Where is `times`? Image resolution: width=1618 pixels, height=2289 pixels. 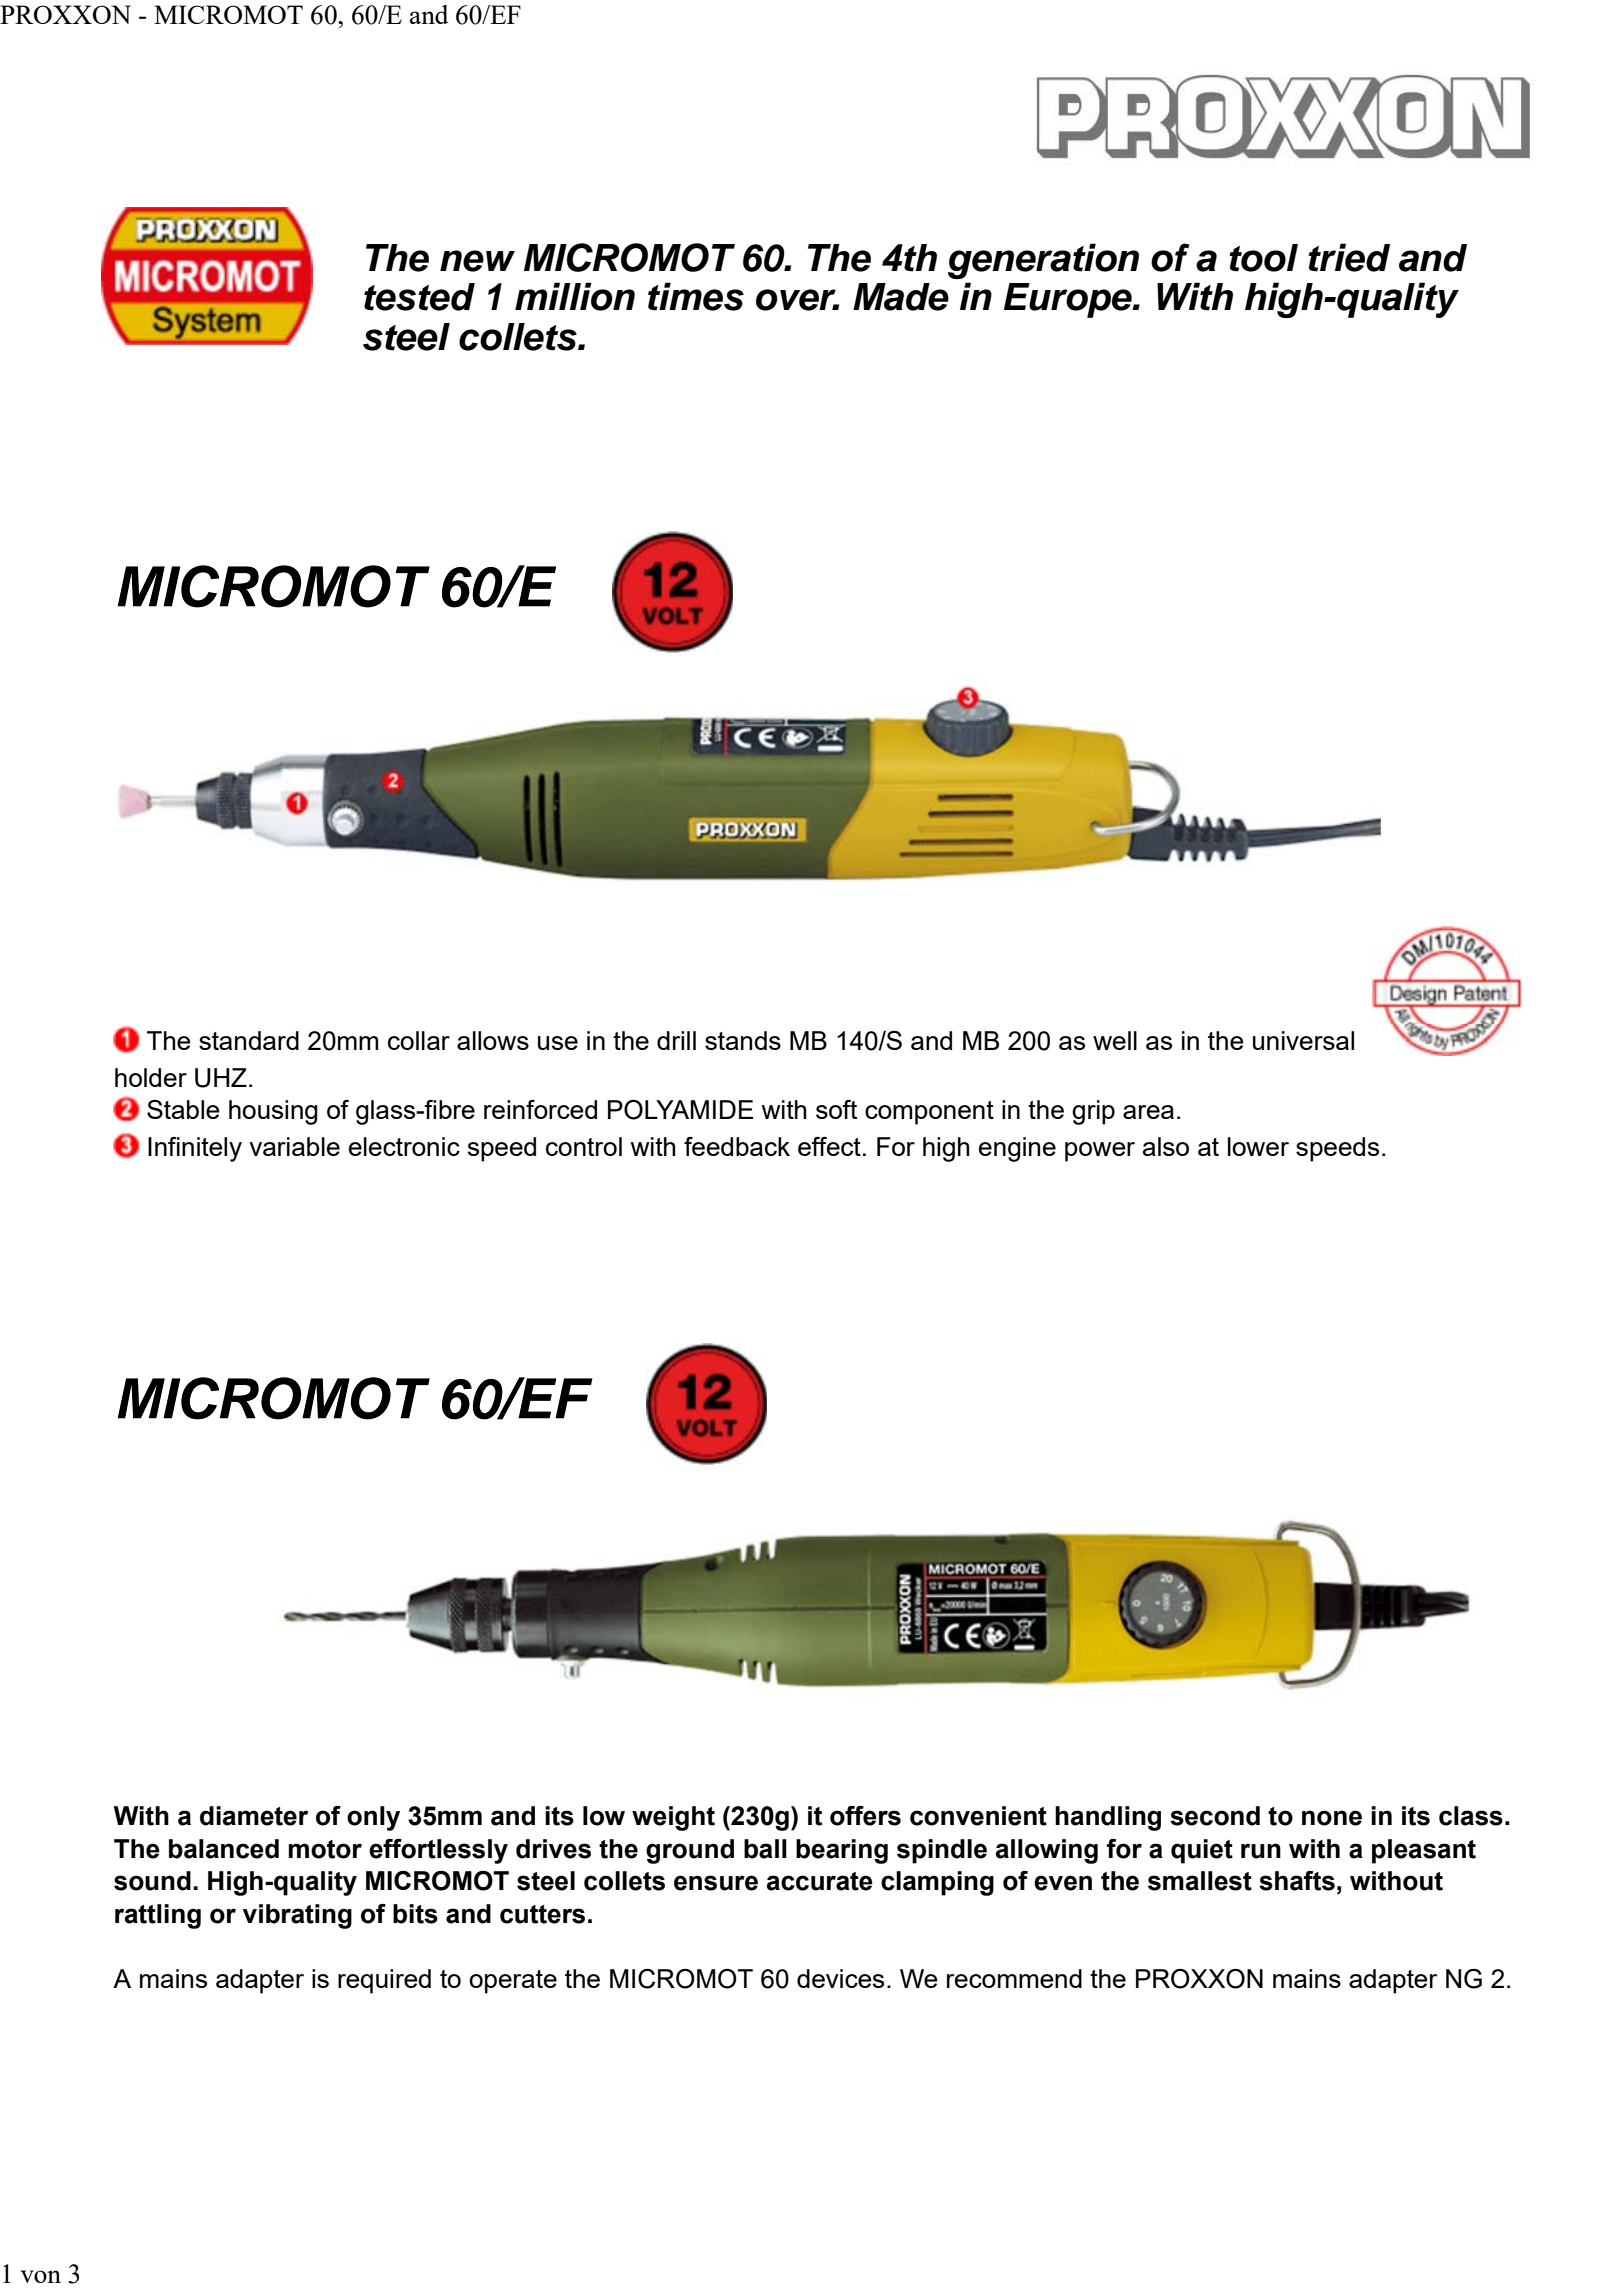 times is located at coordinates (696, 296).
